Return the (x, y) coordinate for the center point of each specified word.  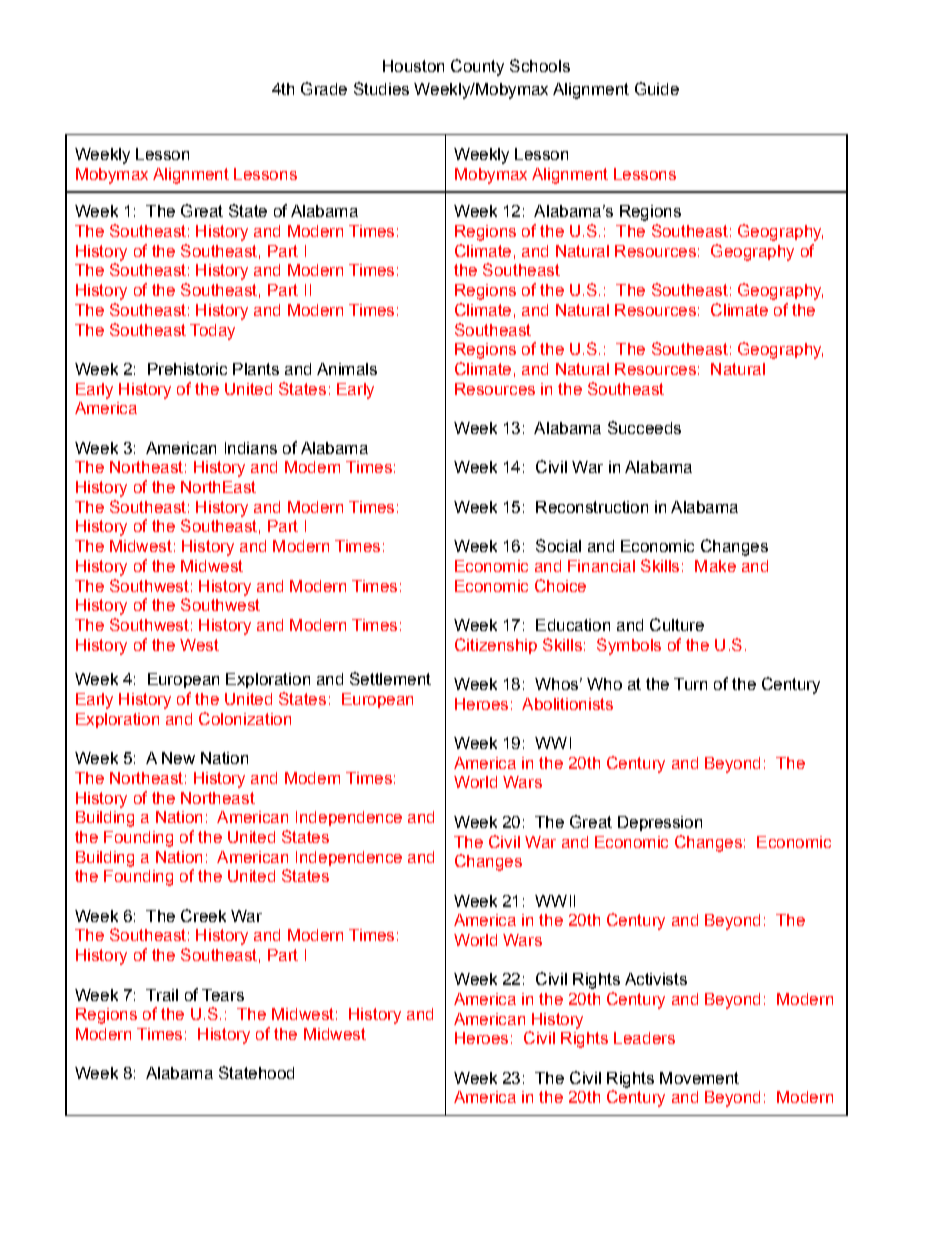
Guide (657, 88)
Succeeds (644, 427)
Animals (347, 369)
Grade (324, 88)
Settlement (390, 678)
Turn (690, 684)
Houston (413, 66)
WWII (555, 901)
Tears (223, 995)
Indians (251, 448)
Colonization (245, 718)
